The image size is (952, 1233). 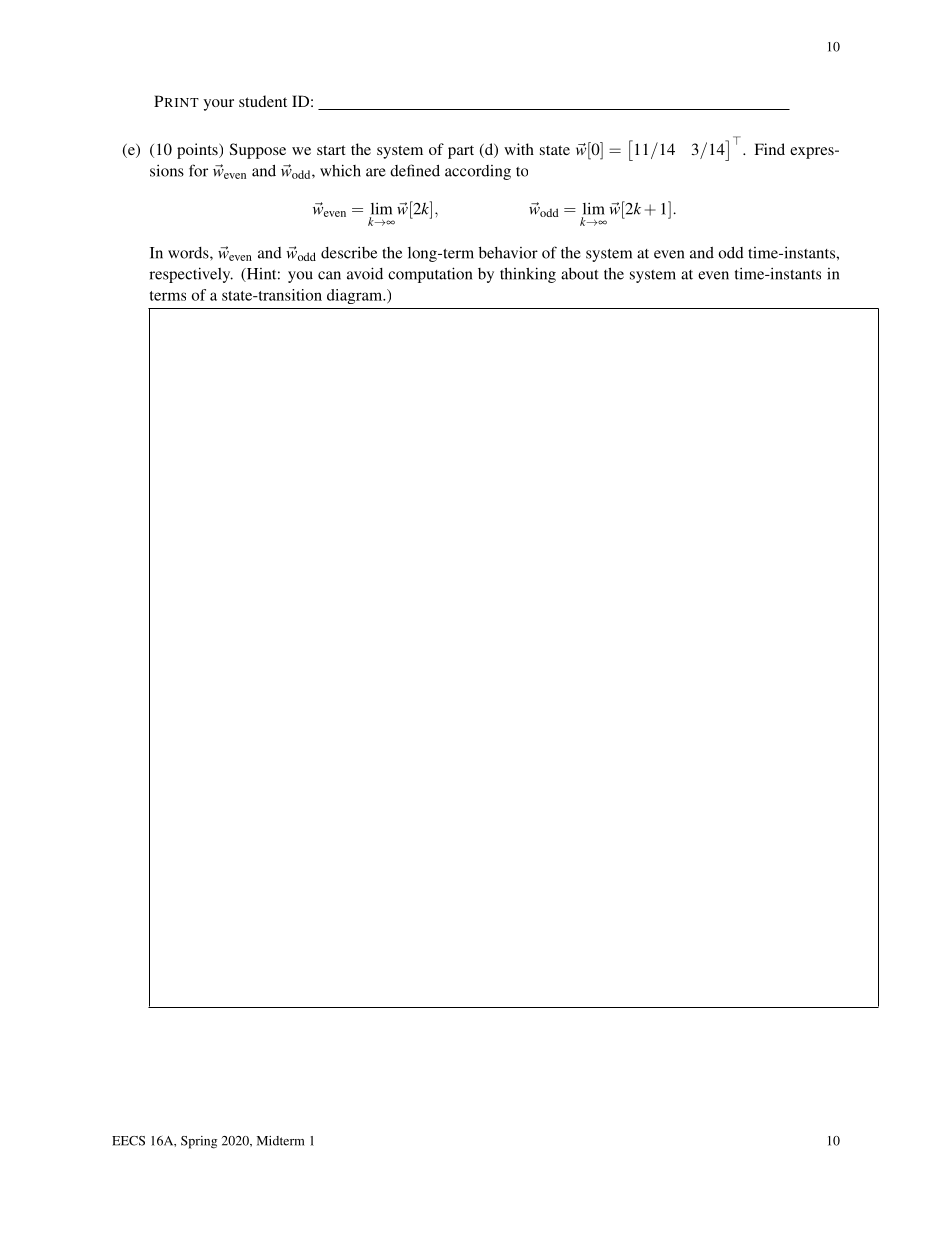 I want to click on behavior, so click(x=508, y=253).
